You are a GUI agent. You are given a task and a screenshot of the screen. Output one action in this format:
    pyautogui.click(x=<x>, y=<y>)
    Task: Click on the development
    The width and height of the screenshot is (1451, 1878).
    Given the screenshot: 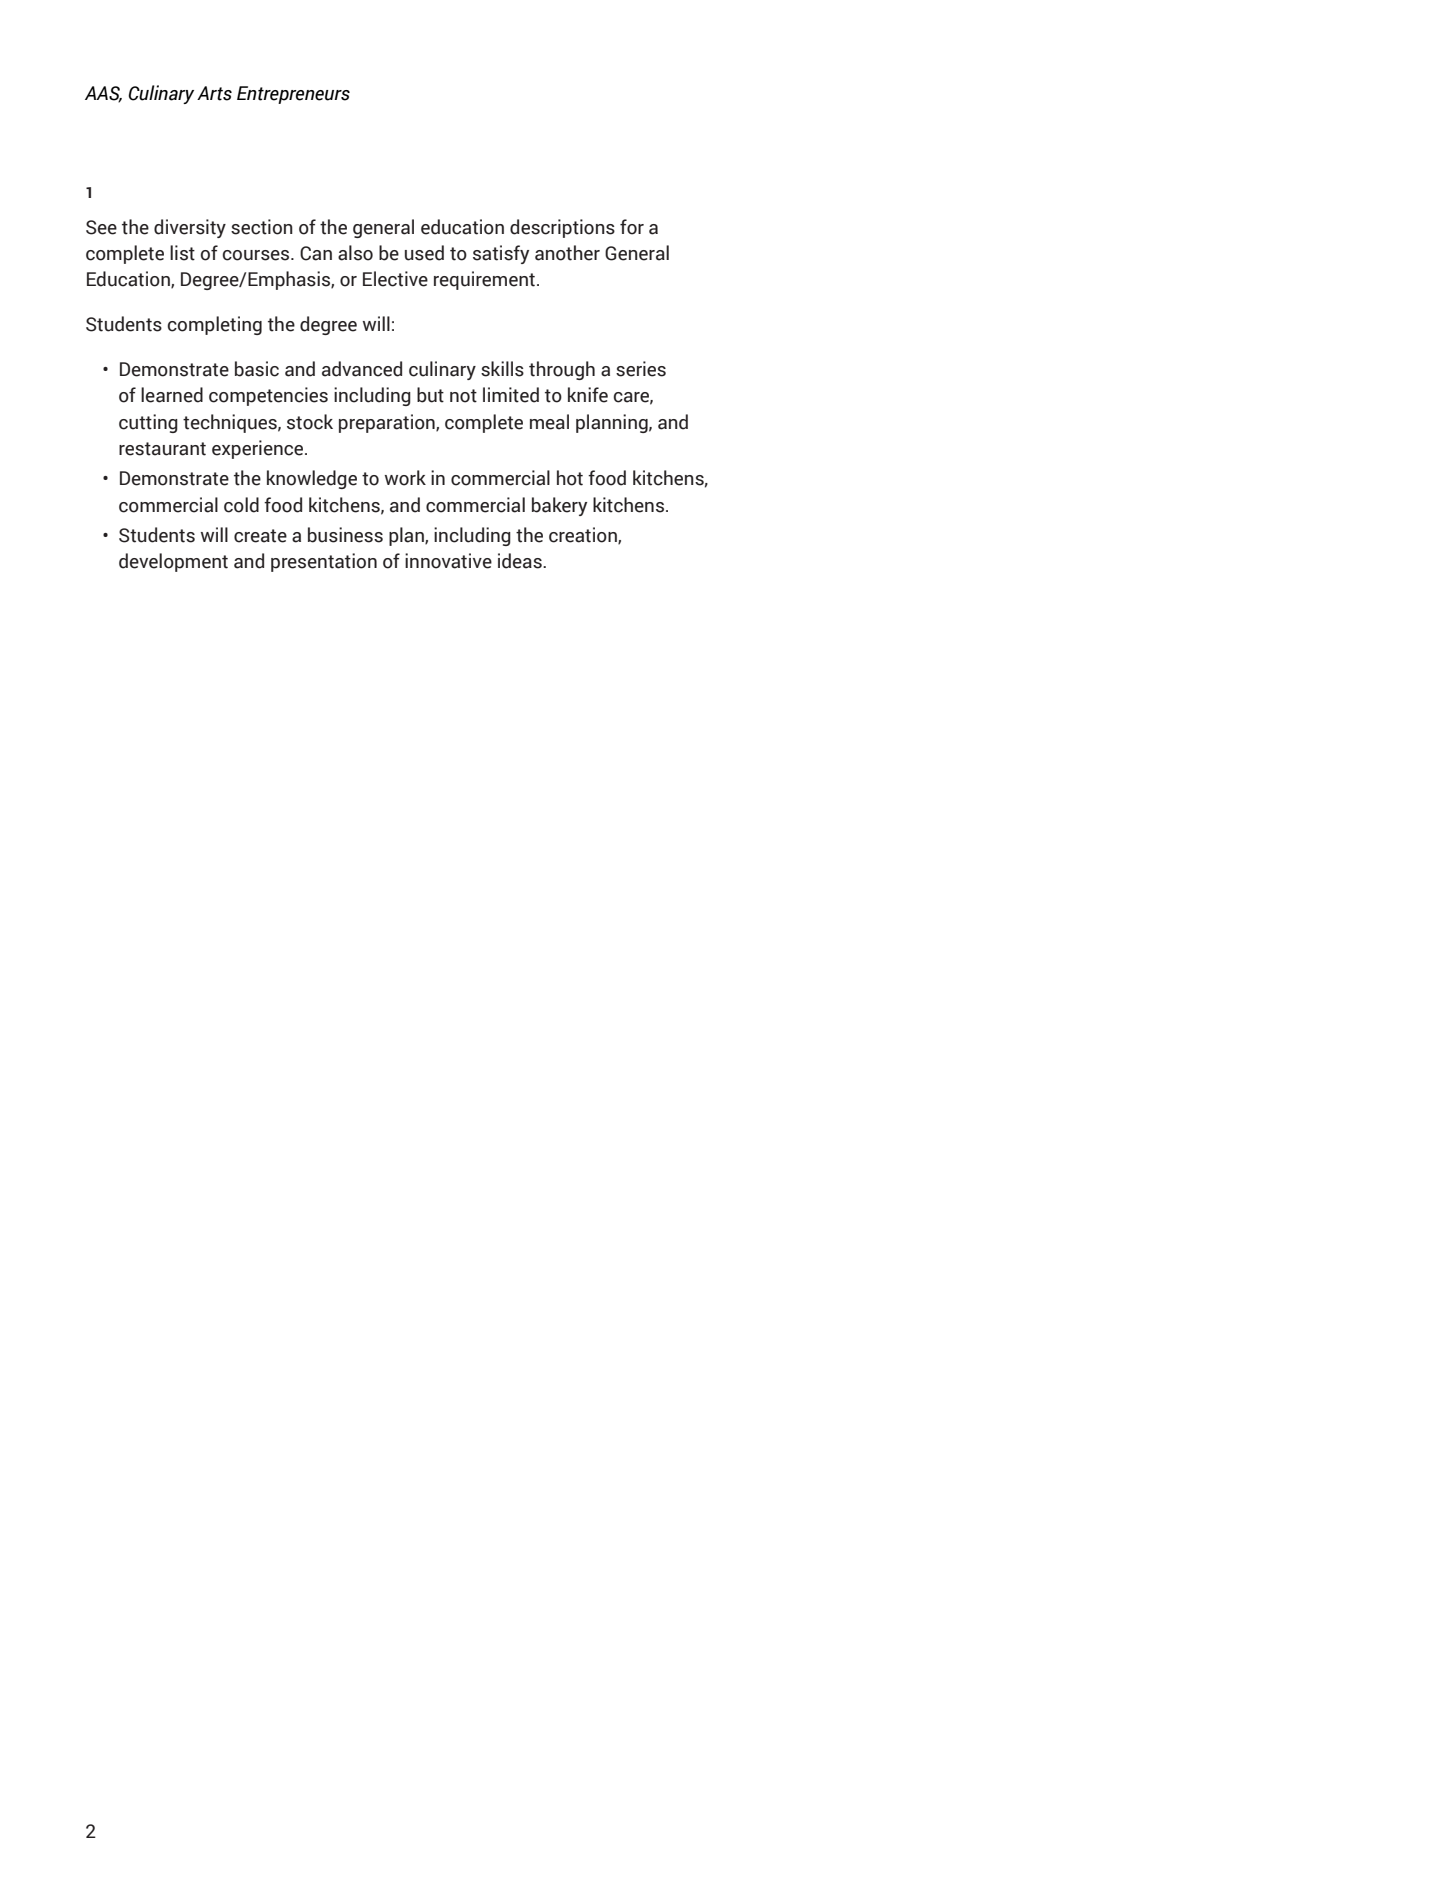 What is the action you would take?
    pyautogui.click(x=173, y=562)
